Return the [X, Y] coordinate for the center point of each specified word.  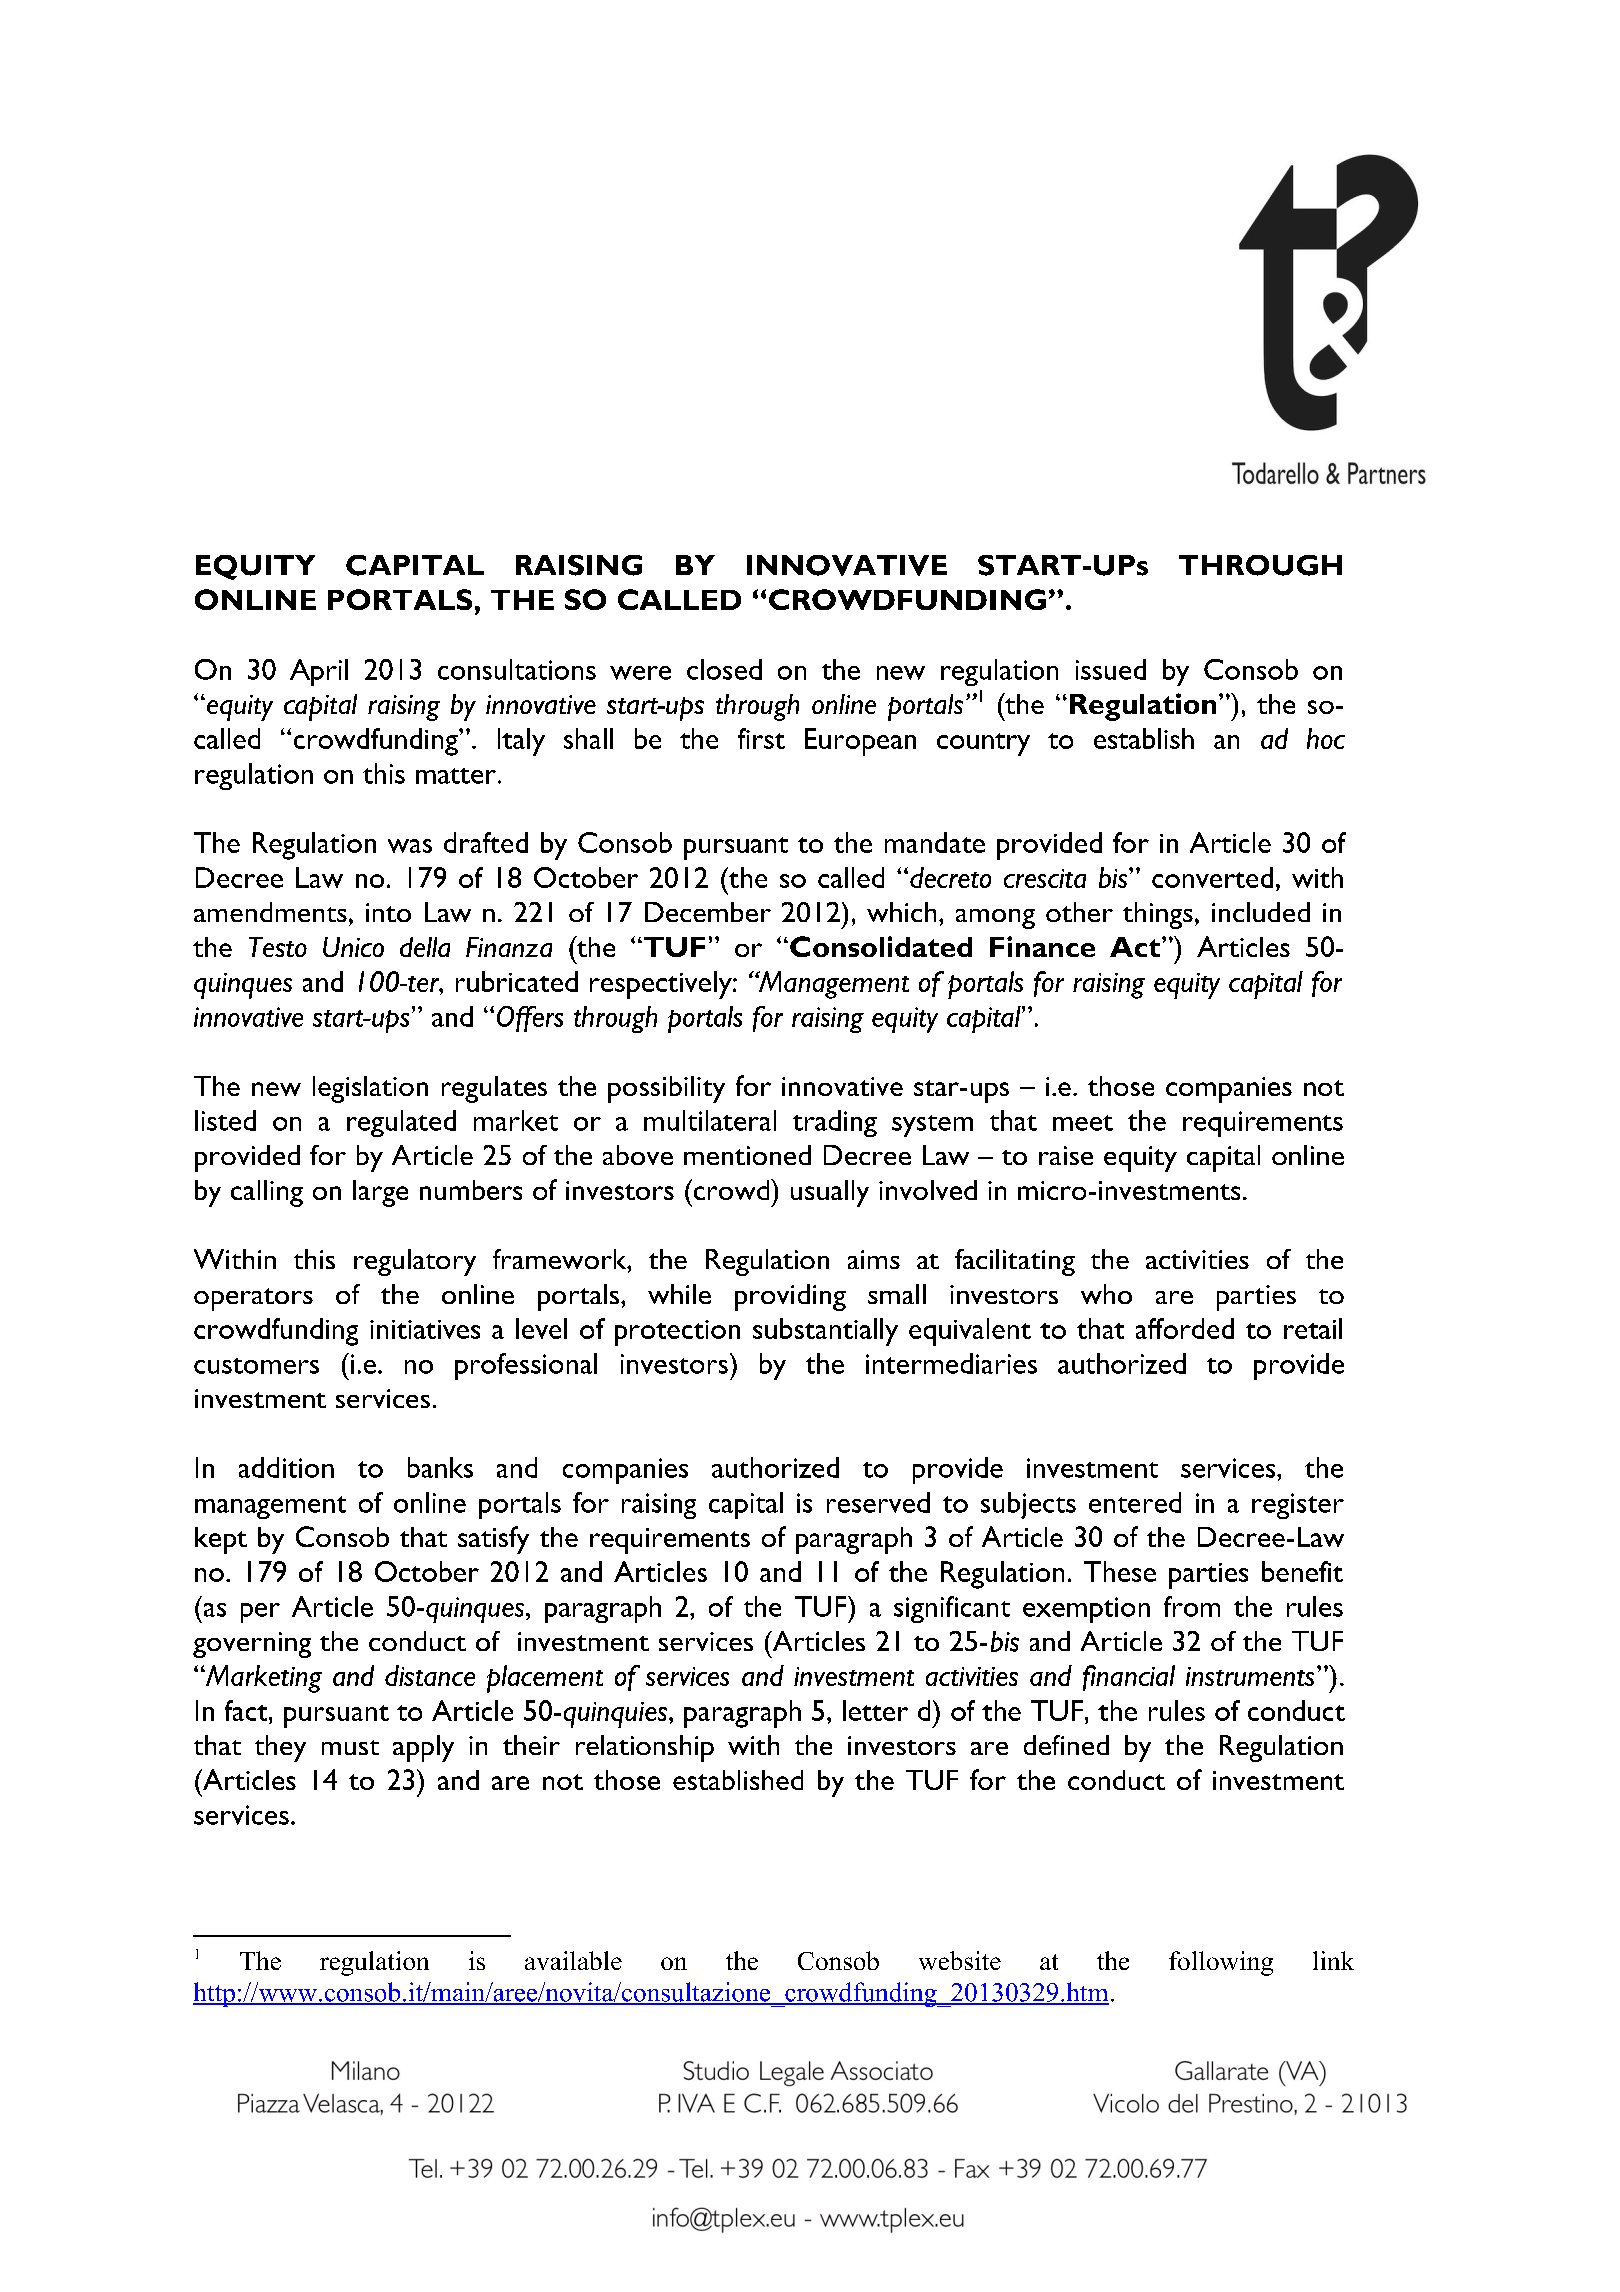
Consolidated [881, 946]
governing [252, 1645]
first [761, 738]
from [1192, 1606]
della [425, 947]
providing [790, 1297]
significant [952, 1609]
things [1158, 915]
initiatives [425, 1329]
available [573, 1960]
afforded [1185, 1328]
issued [1111, 669]
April [319, 672]
